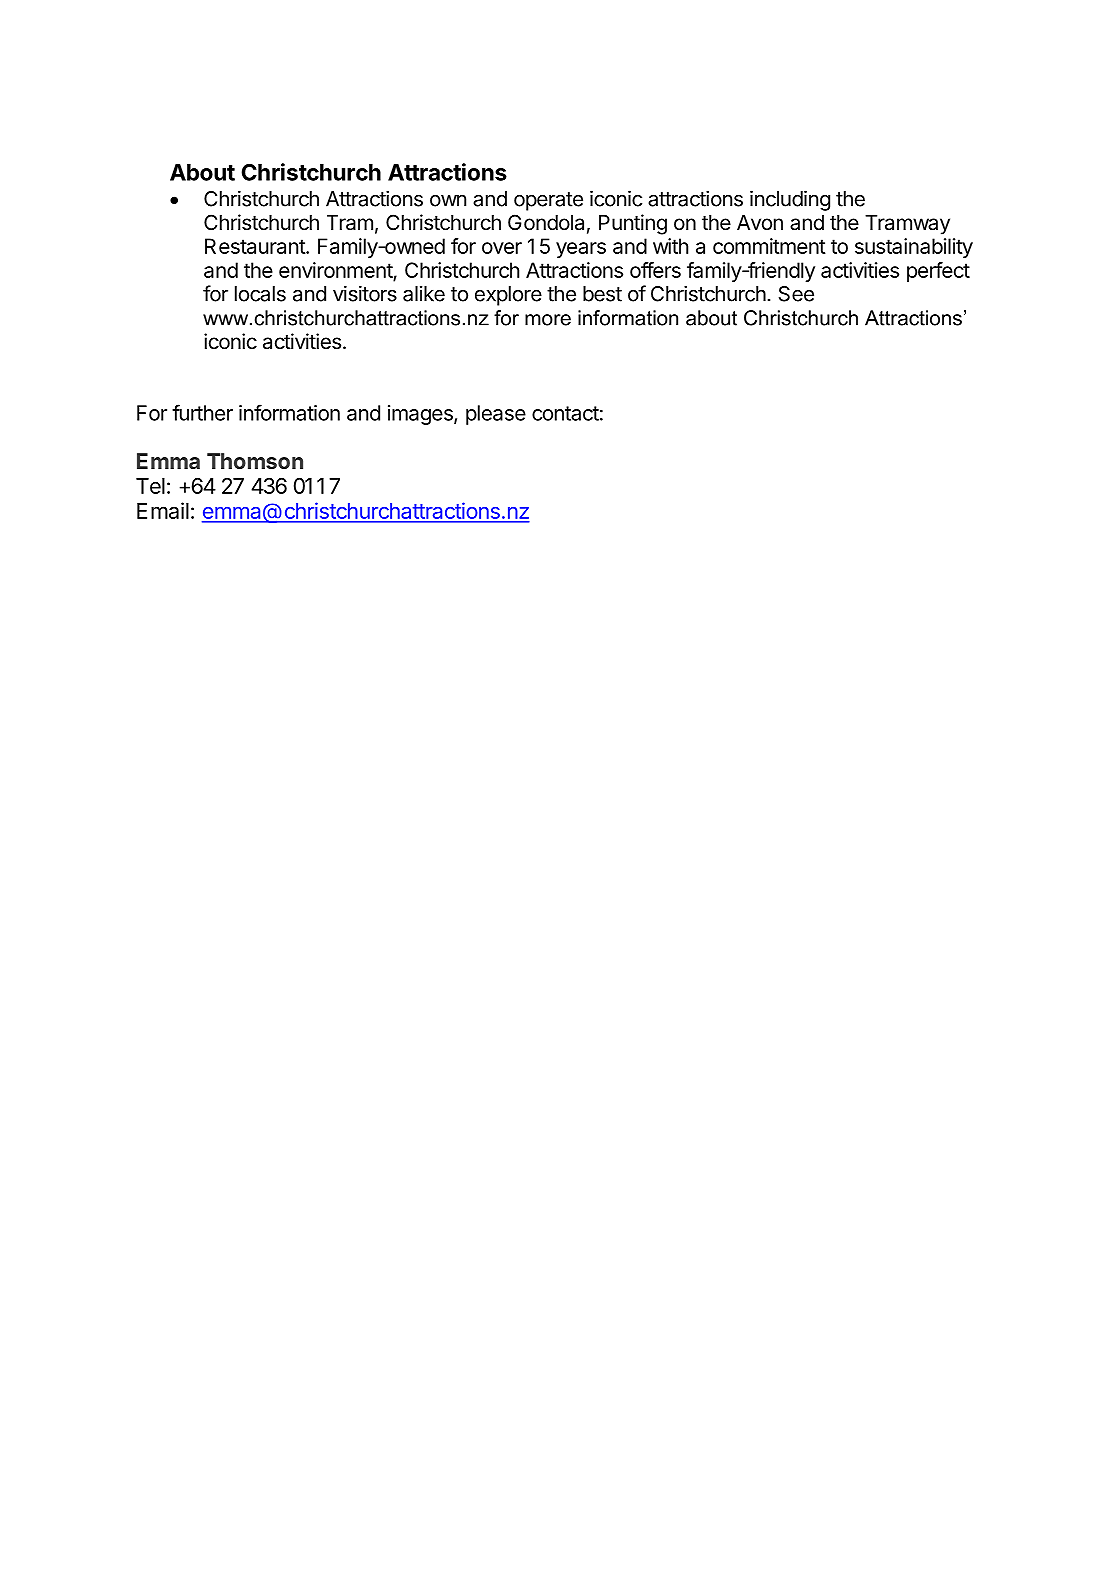  I want to click on Restaurant, so click(256, 246).
